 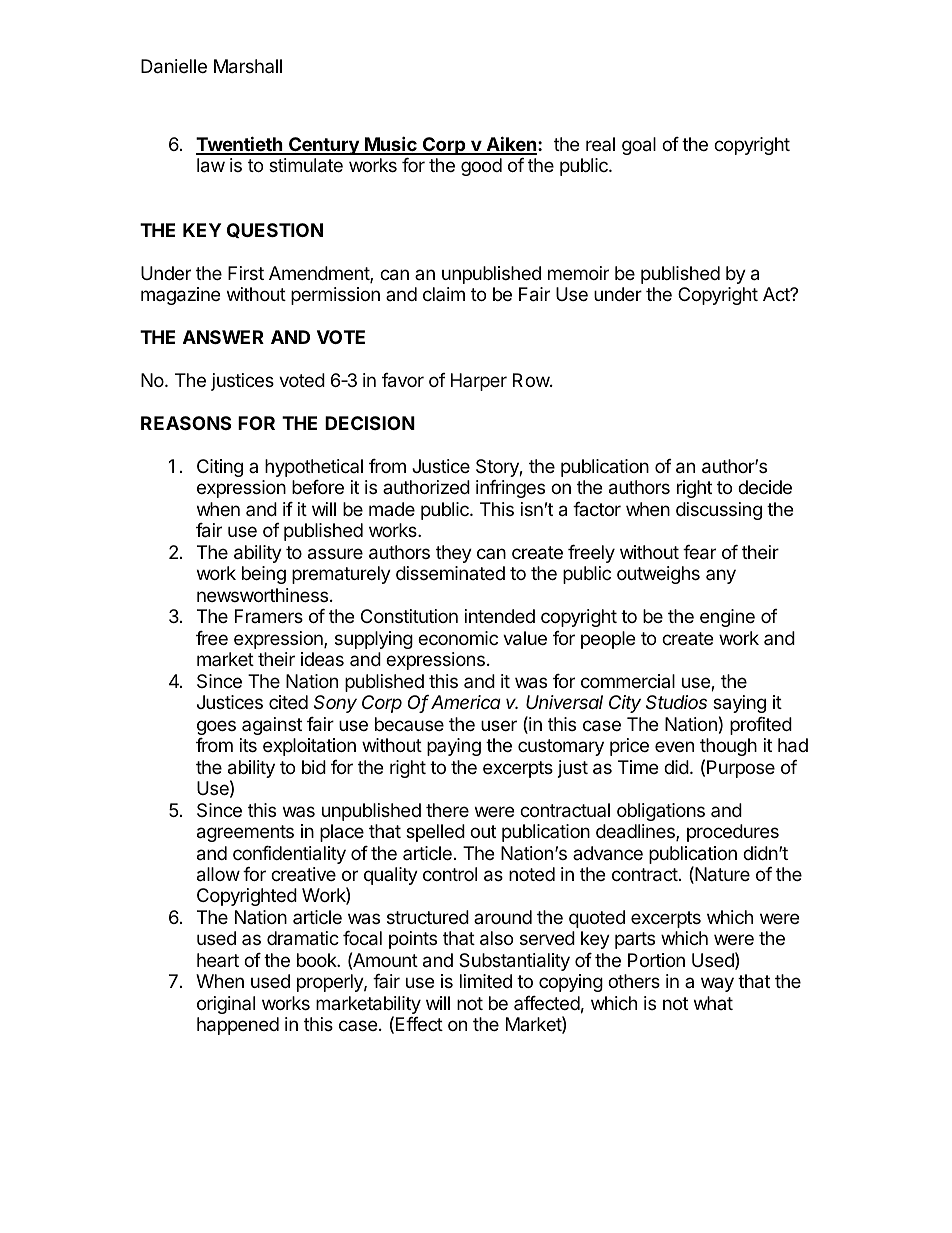 What do you see at coordinates (248, 66) in the page?
I see `Marshall` at bounding box center [248, 66].
